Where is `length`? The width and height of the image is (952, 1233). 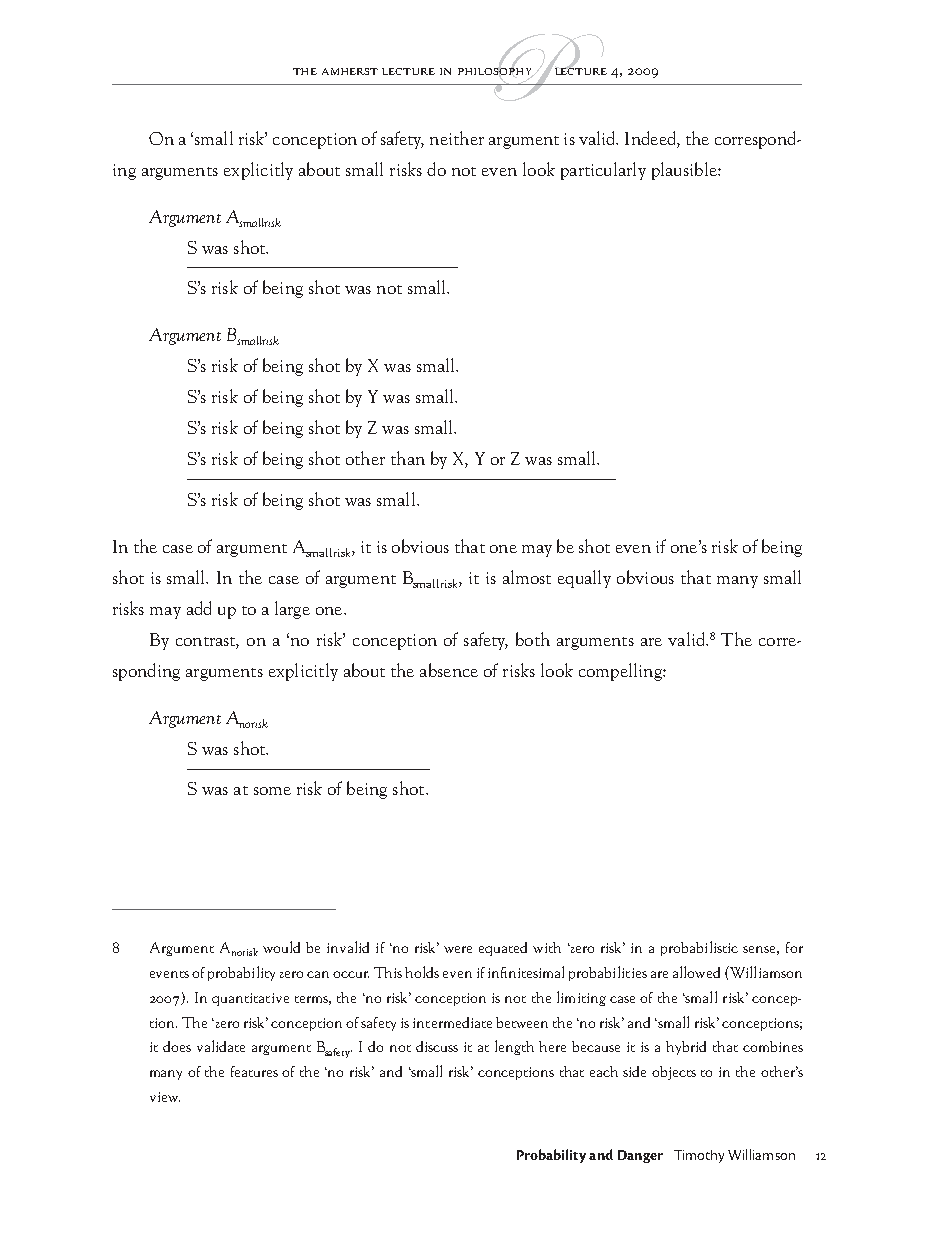
length is located at coordinates (514, 1047).
